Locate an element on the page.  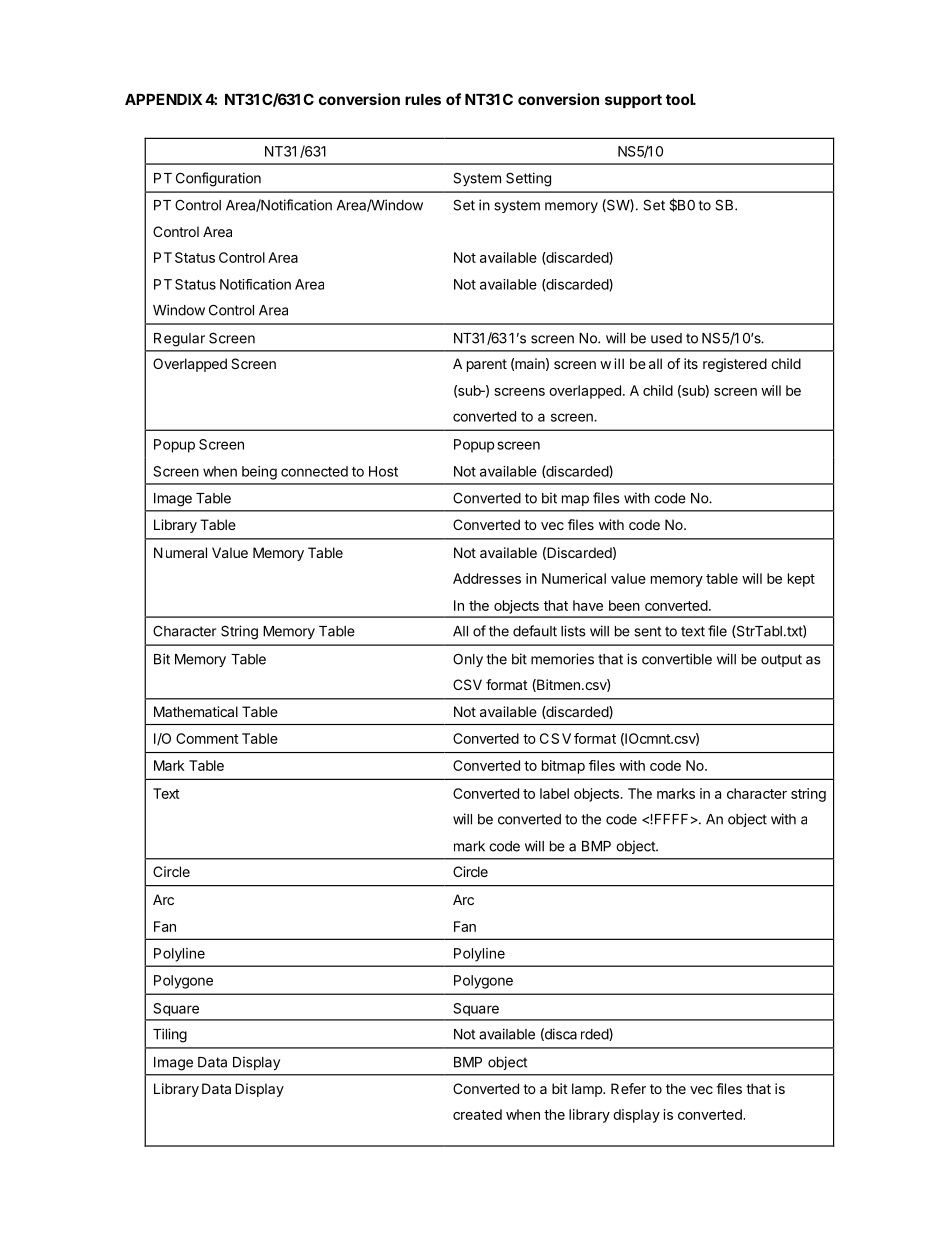
rules is located at coordinates (423, 99).
